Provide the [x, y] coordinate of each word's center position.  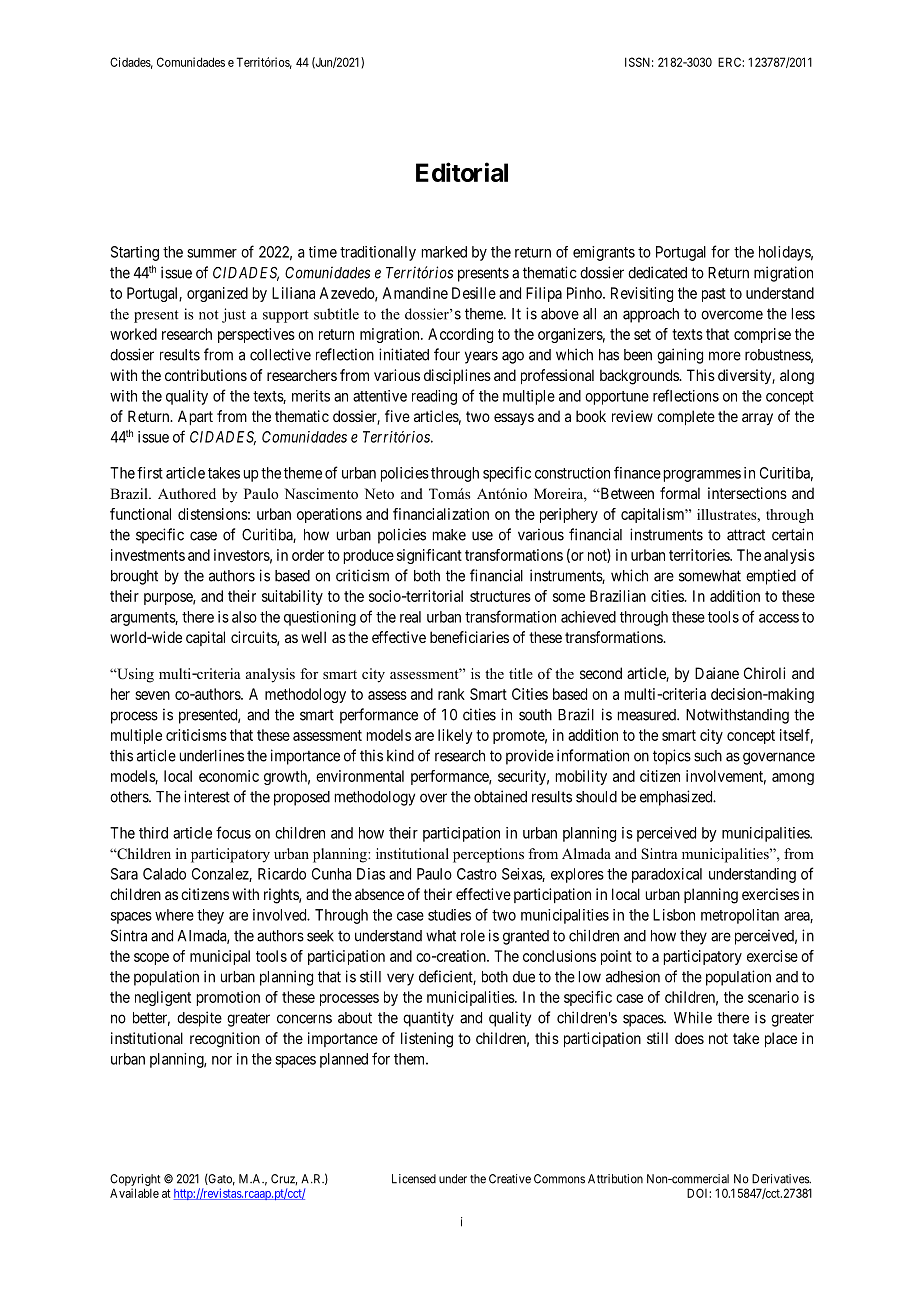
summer [212, 253]
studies [449, 915]
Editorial [462, 172]
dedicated [657, 272]
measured [648, 715]
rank [451, 694]
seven [152, 695]
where [174, 915]
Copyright [135, 1180]
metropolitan [740, 916]
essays [514, 419]
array [757, 419]
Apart [195, 417]
